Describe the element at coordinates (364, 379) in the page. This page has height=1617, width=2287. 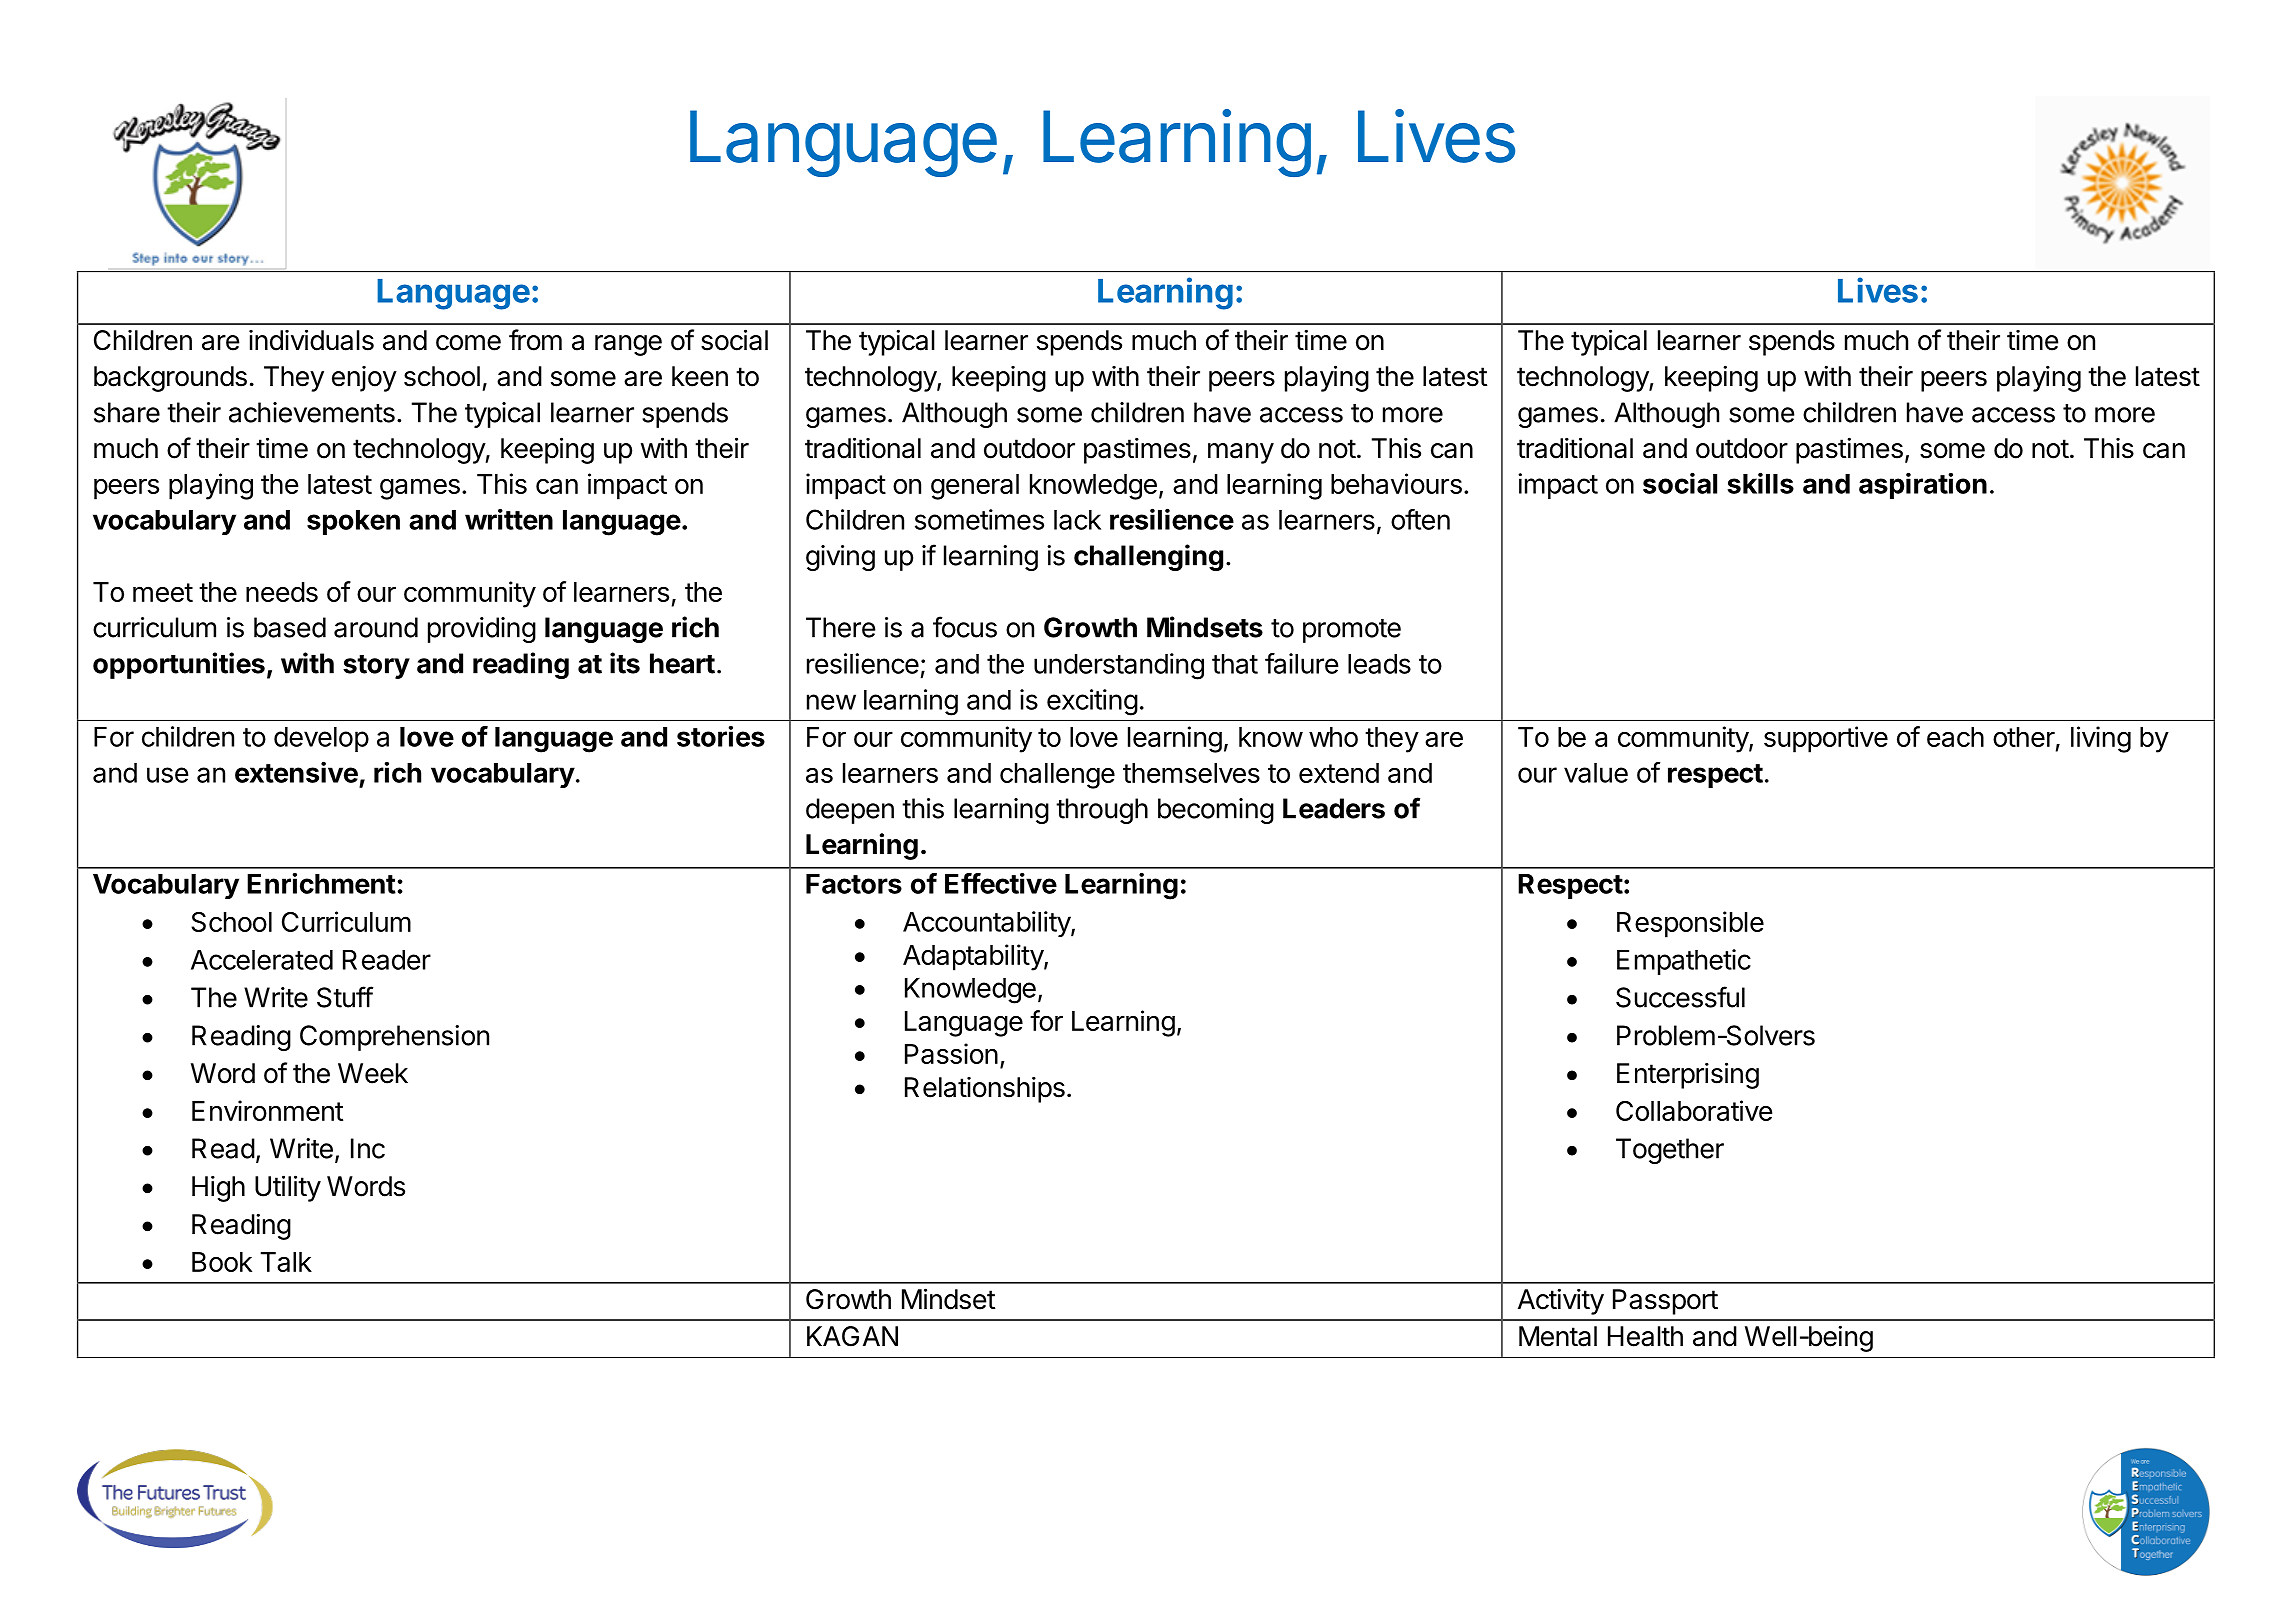
I see `enjoy` at that location.
